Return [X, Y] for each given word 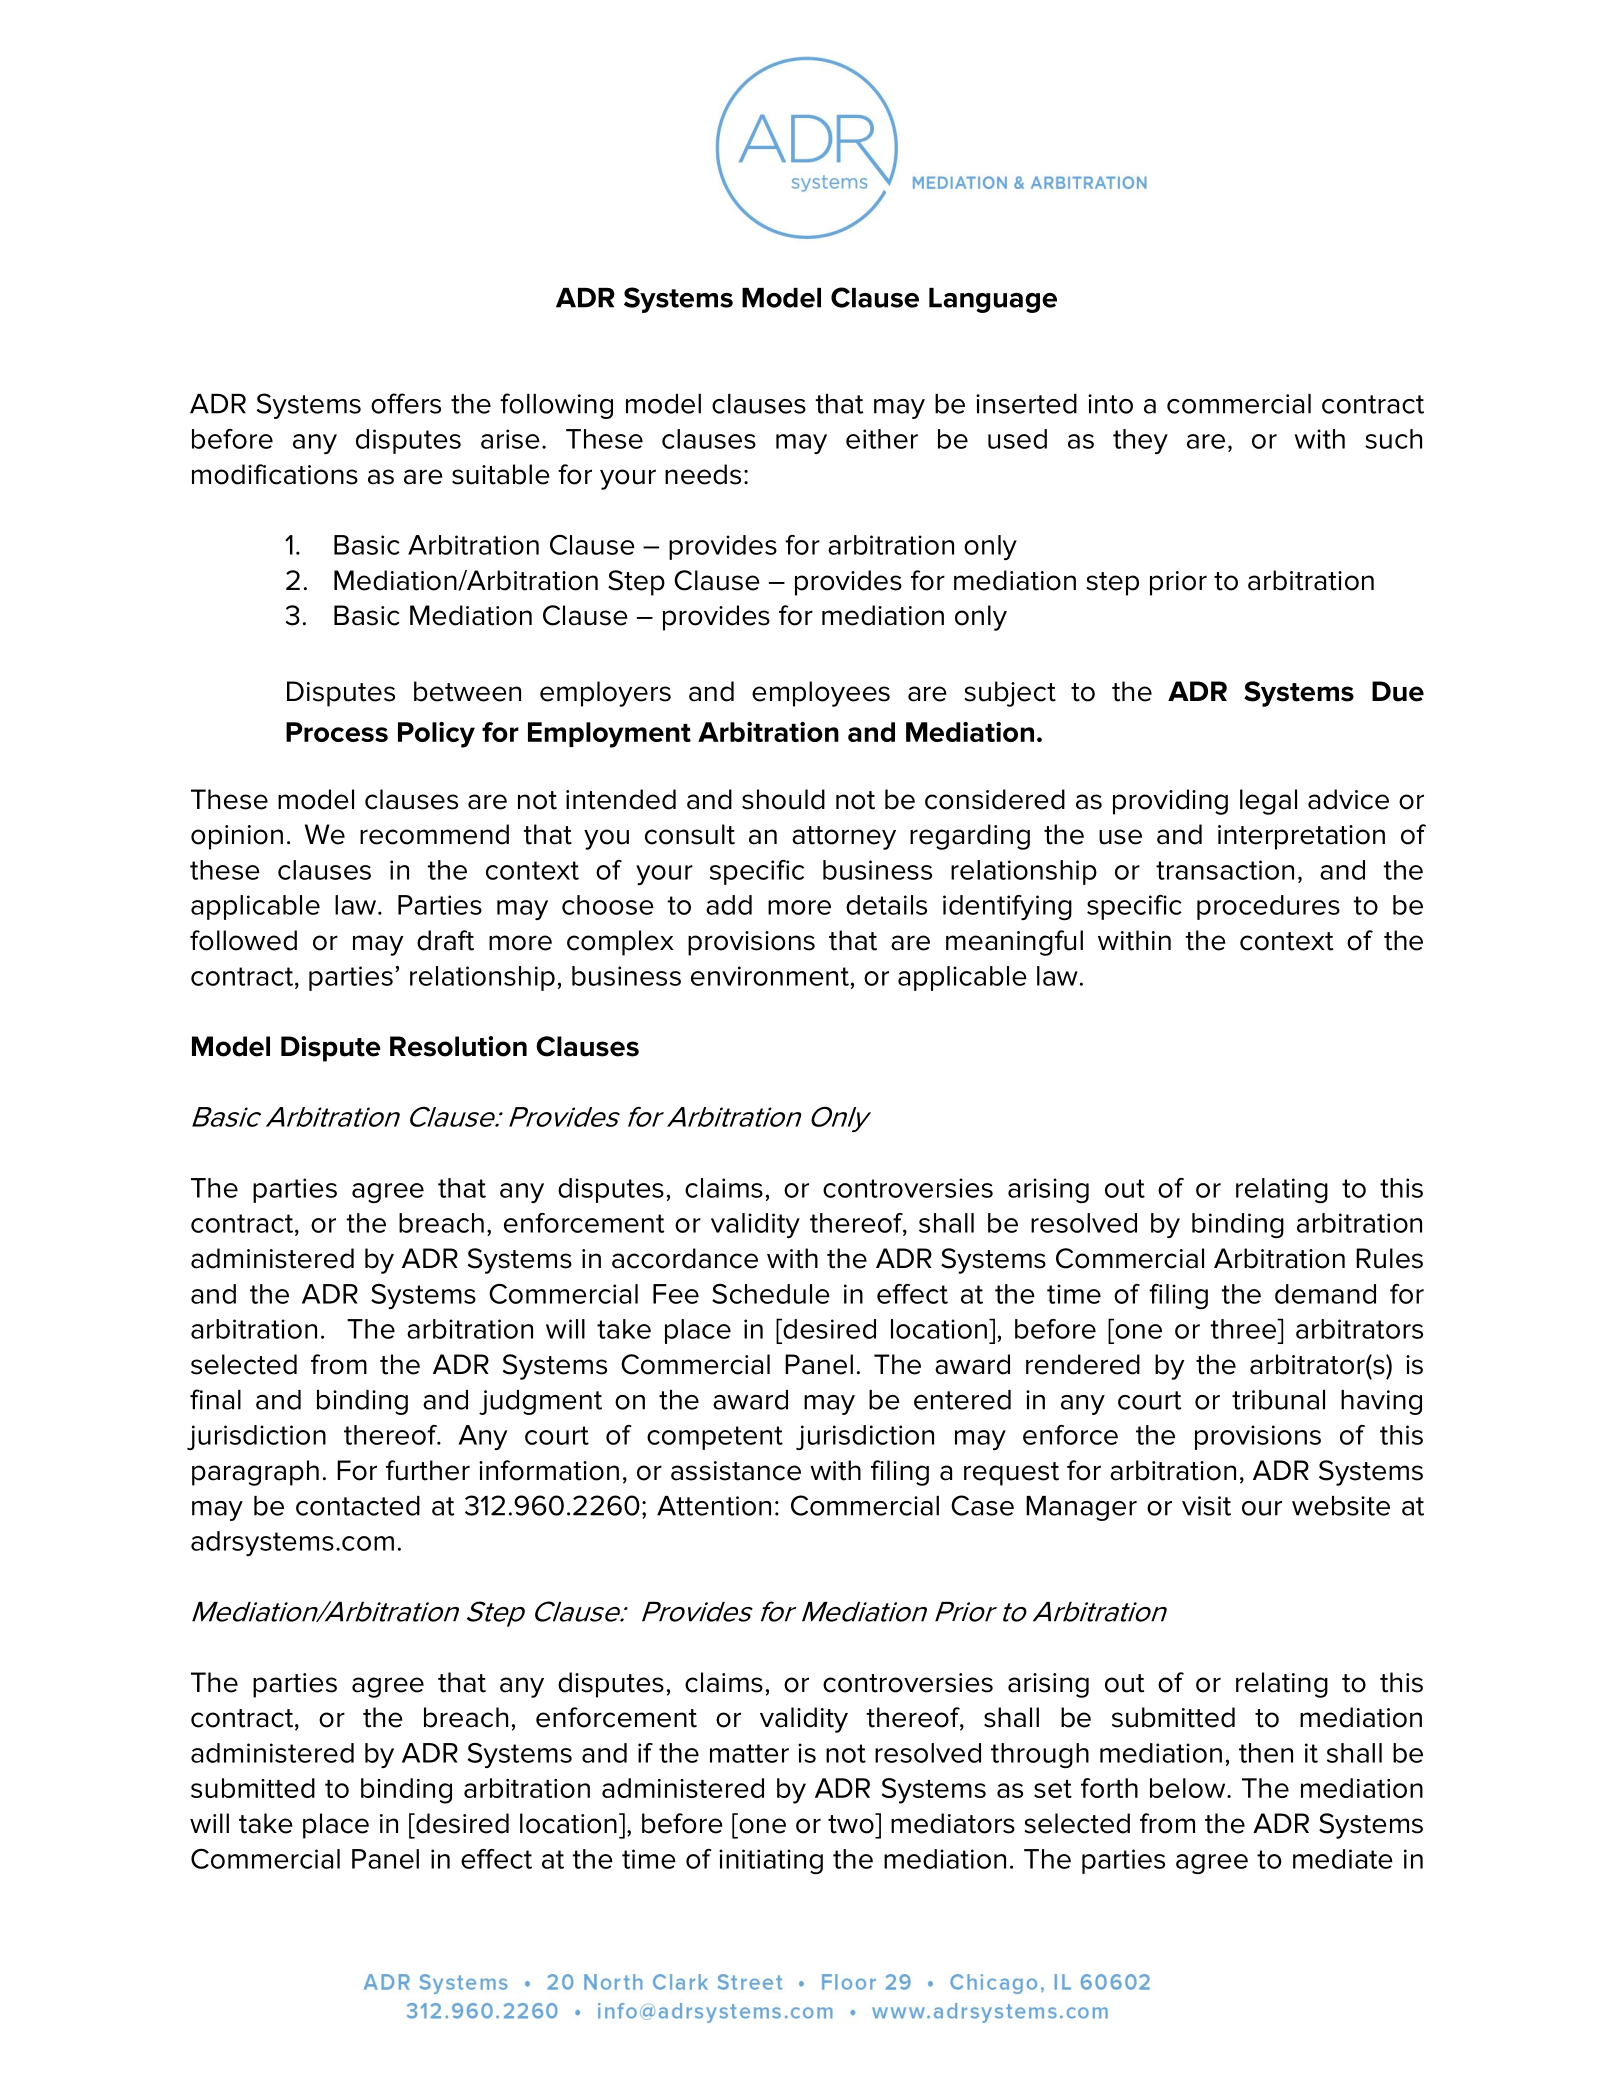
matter [749, 1753]
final [215, 1399]
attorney [844, 838]
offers [406, 403]
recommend [434, 834]
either [882, 439]
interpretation [1301, 837]
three [1244, 1329]
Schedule [771, 1294]
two [852, 1823]
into [1110, 404]
